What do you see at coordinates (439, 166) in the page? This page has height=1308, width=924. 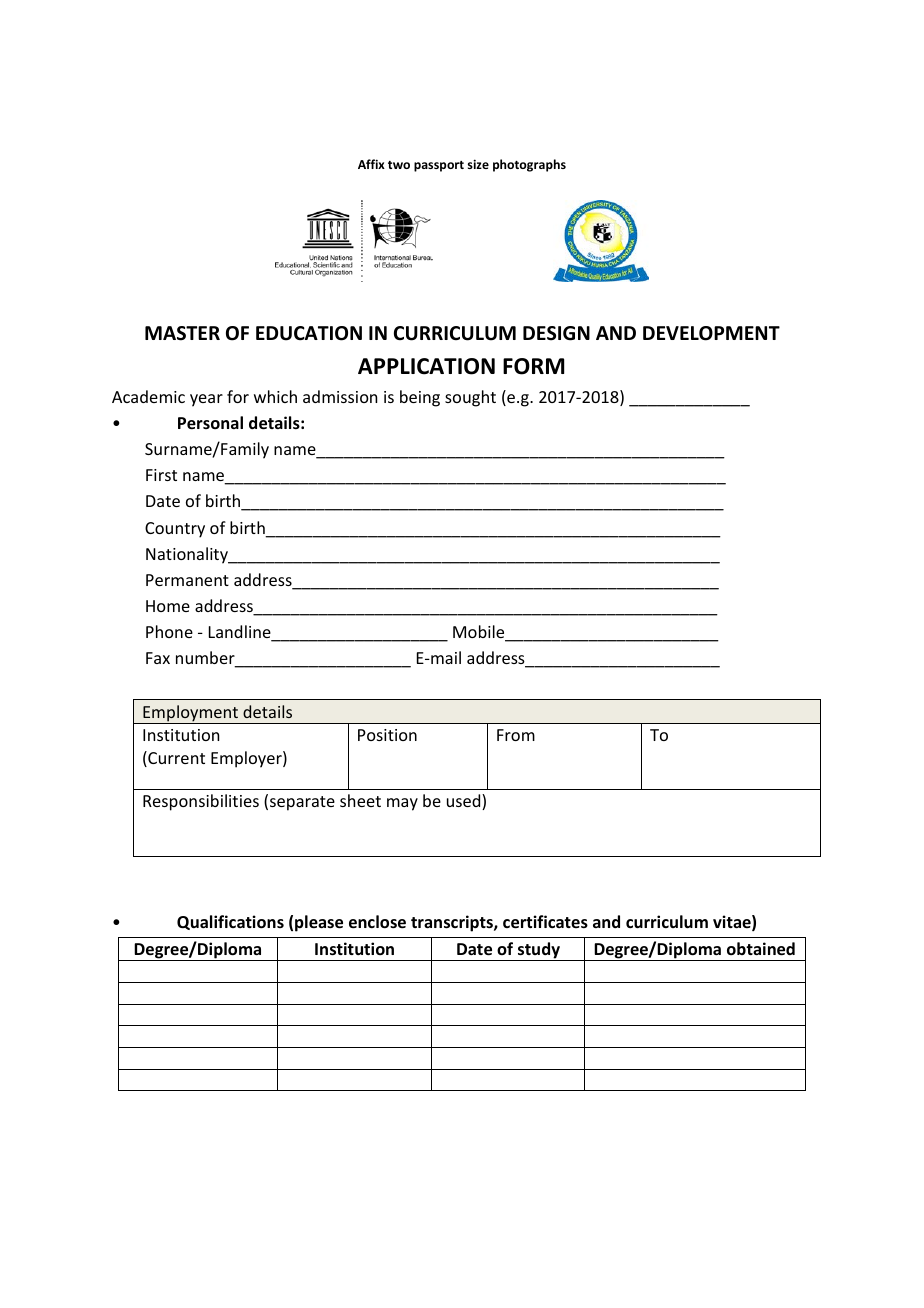 I see `passport` at bounding box center [439, 166].
